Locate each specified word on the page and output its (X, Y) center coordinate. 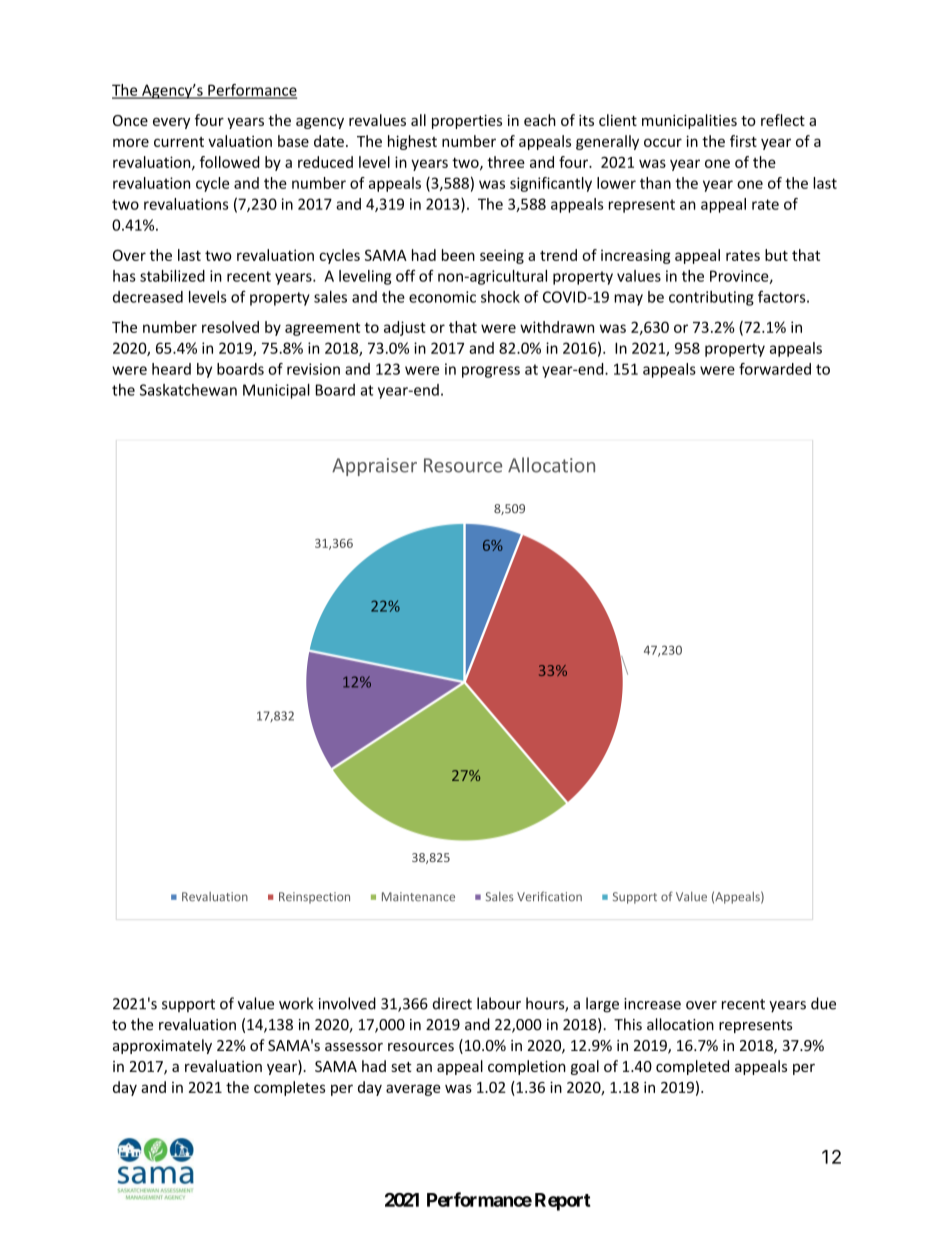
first (743, 141)
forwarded (775, 369)
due (823, 1003)
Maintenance (418, 897)
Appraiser (374, 467)
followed (229, 162)
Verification (549, 896)
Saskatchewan (188, 390)
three (506, 162)
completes (289, 1088)
